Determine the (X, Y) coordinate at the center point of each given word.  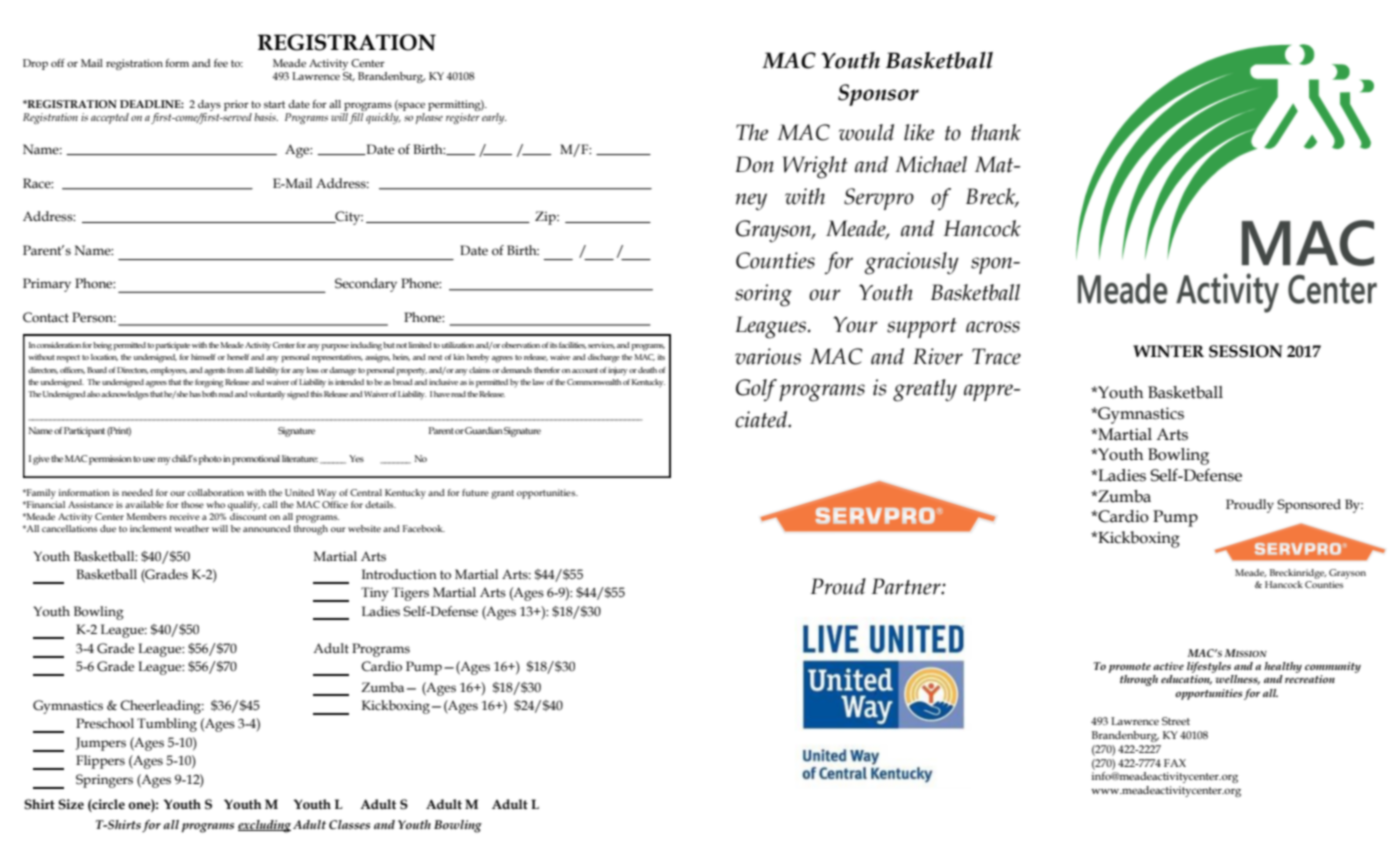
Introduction (399, 574)
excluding (264, 826)
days (209, 105)
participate (172, 346)
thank (996, 132)
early (494, 118)
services (601, 345)
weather (191, 528)
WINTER (1168, 351)
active (1168, 666)
